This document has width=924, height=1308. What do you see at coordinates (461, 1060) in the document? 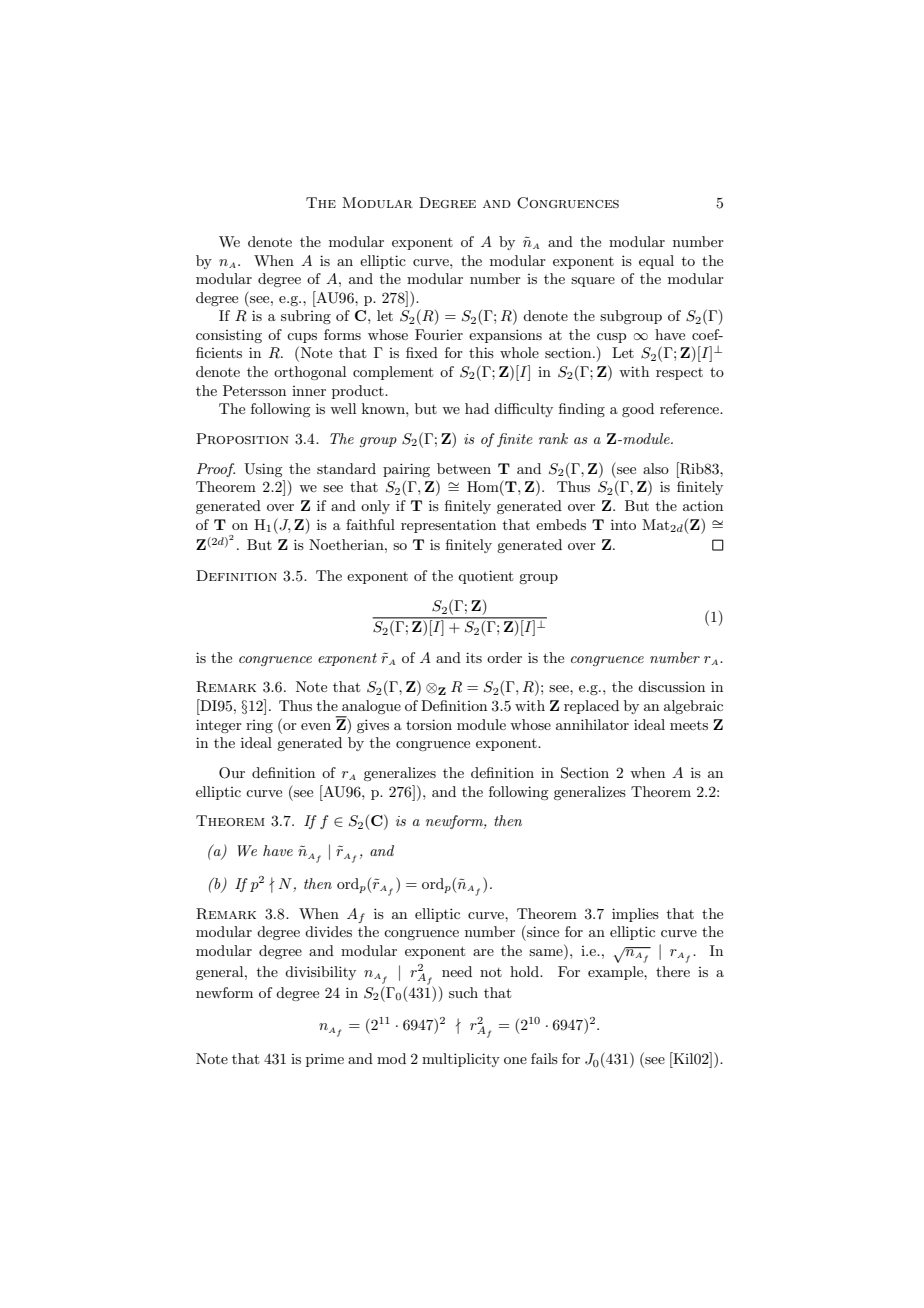
I see `multiplicity` at bounding box center [461, 1060].
